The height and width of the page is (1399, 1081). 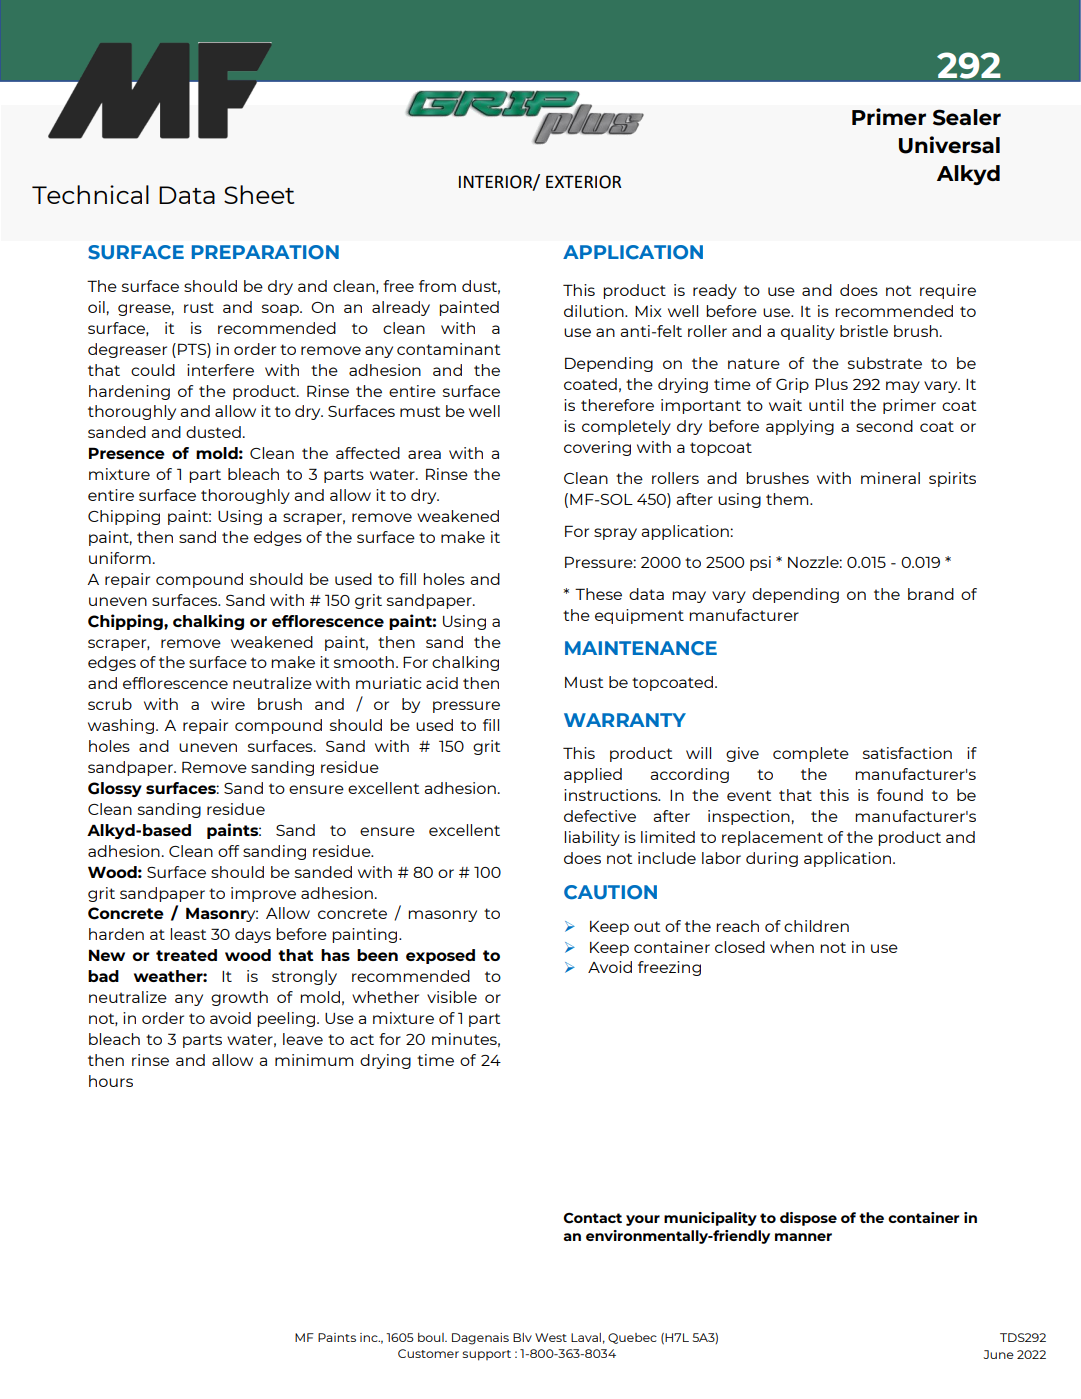 I want to click on children, so click(x=816, y=926).
